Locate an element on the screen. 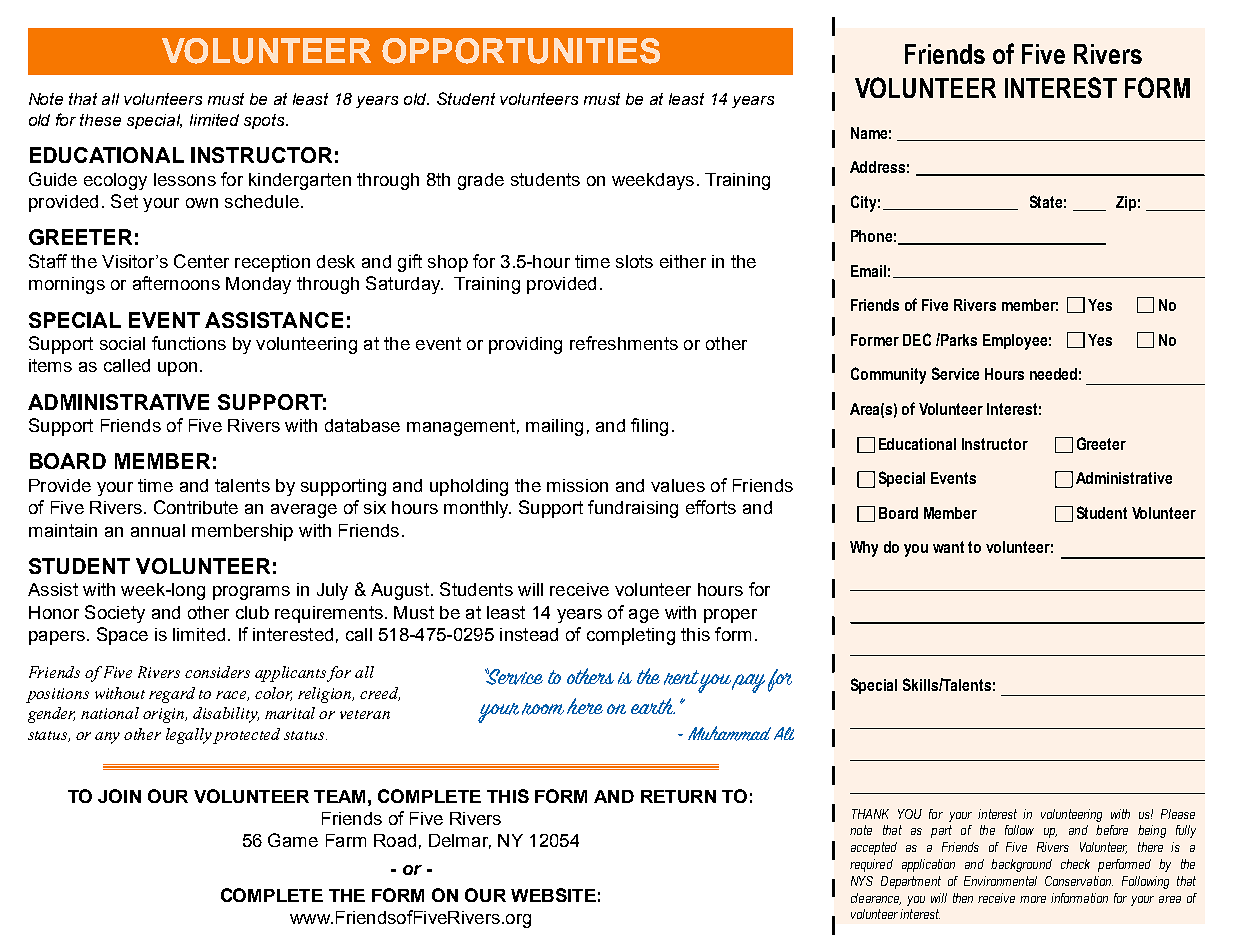 The height and width of the screenshot is (952, 1233). mission is located at coordinates (577, 485).
